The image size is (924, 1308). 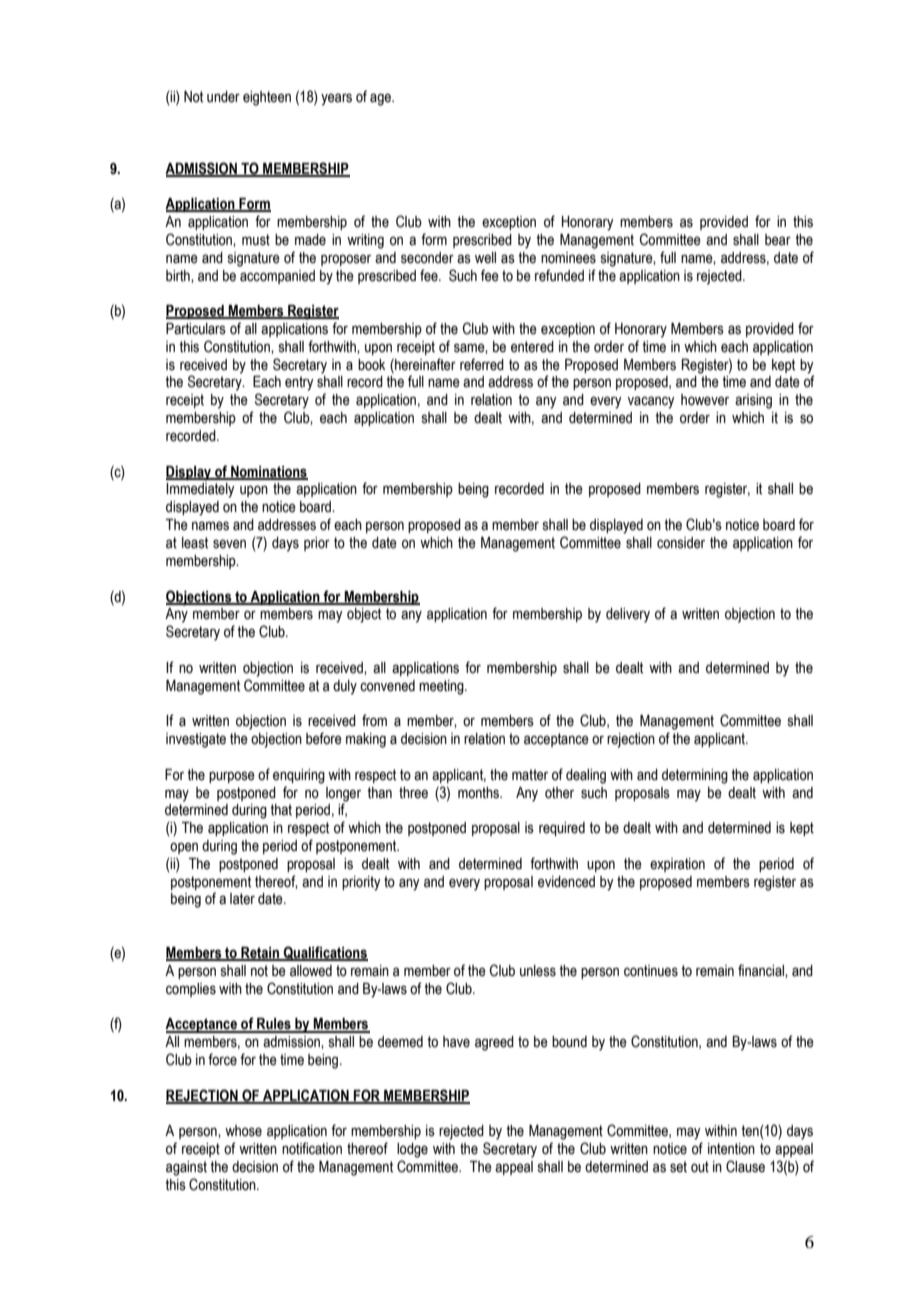 I want to click on whose, so click(x=243, y=1131).
